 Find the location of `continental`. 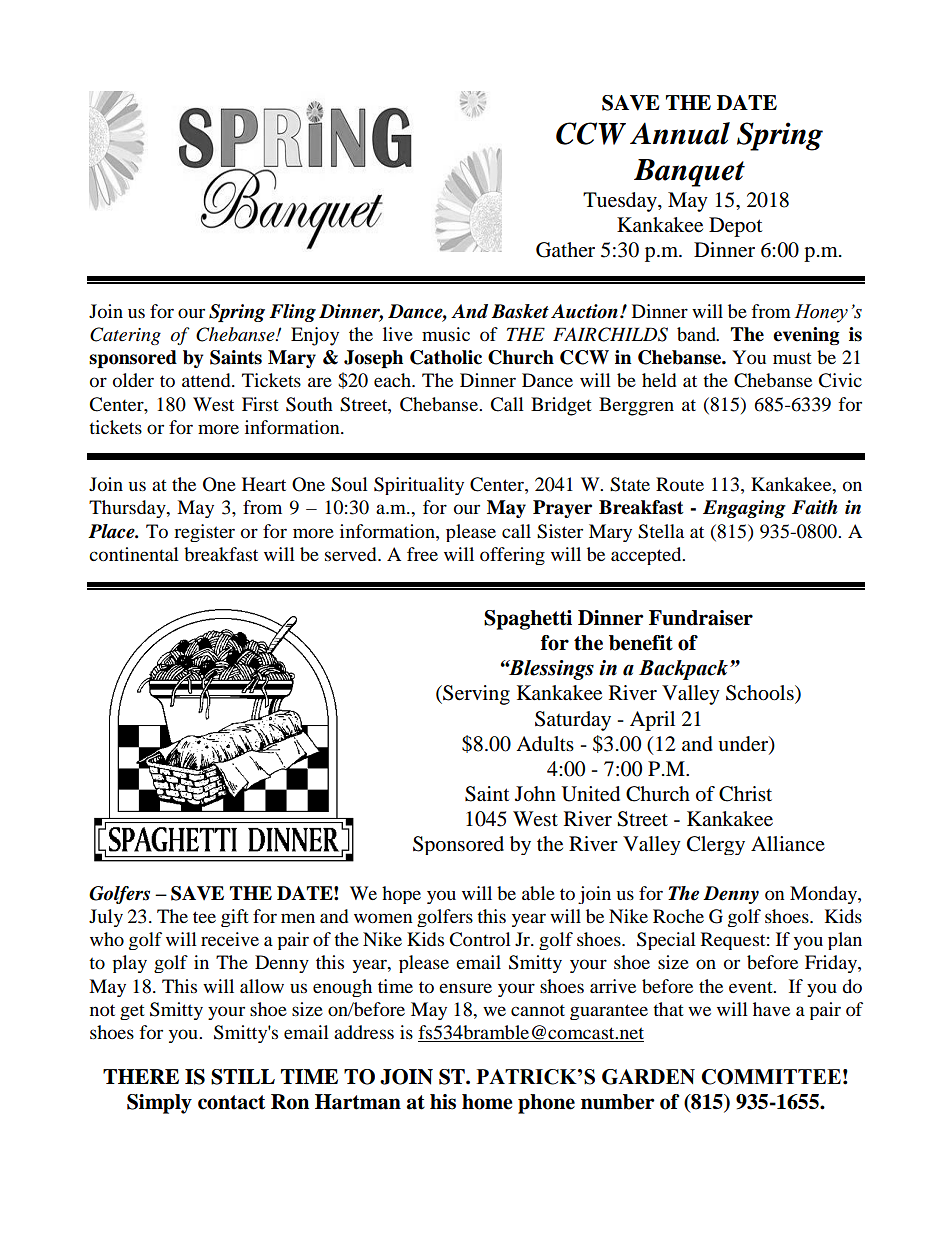

continental is located at coordinates (134, 554).
